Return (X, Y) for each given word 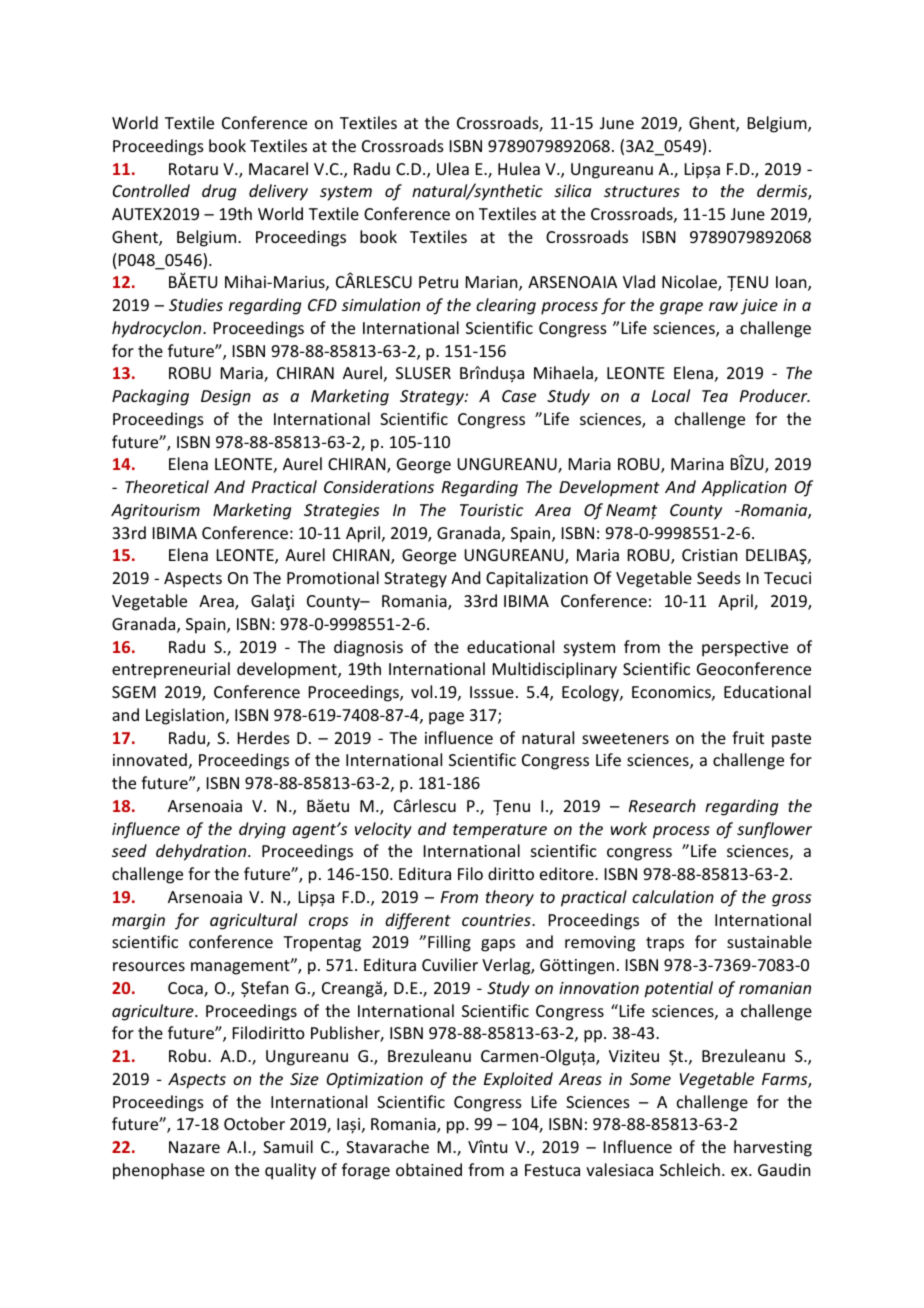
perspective (745, 649)
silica (572, 190)
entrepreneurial (171, 670)
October (254, 1123)
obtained (429, 1169)
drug (219, 192)
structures (642, 191)
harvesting (773, 1148)
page (446, 718)
